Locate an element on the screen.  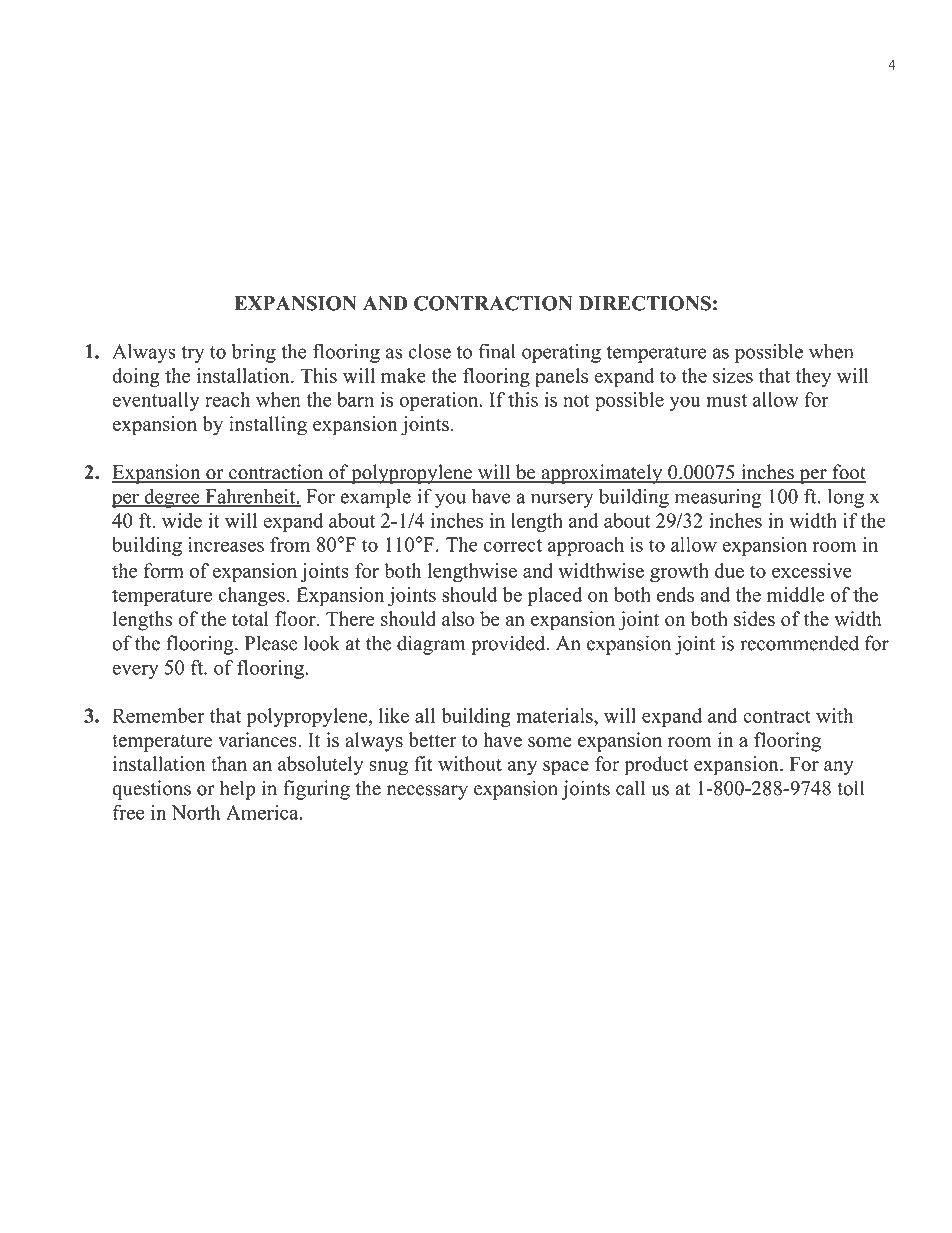
increases is located at coordinates (226, 544).
